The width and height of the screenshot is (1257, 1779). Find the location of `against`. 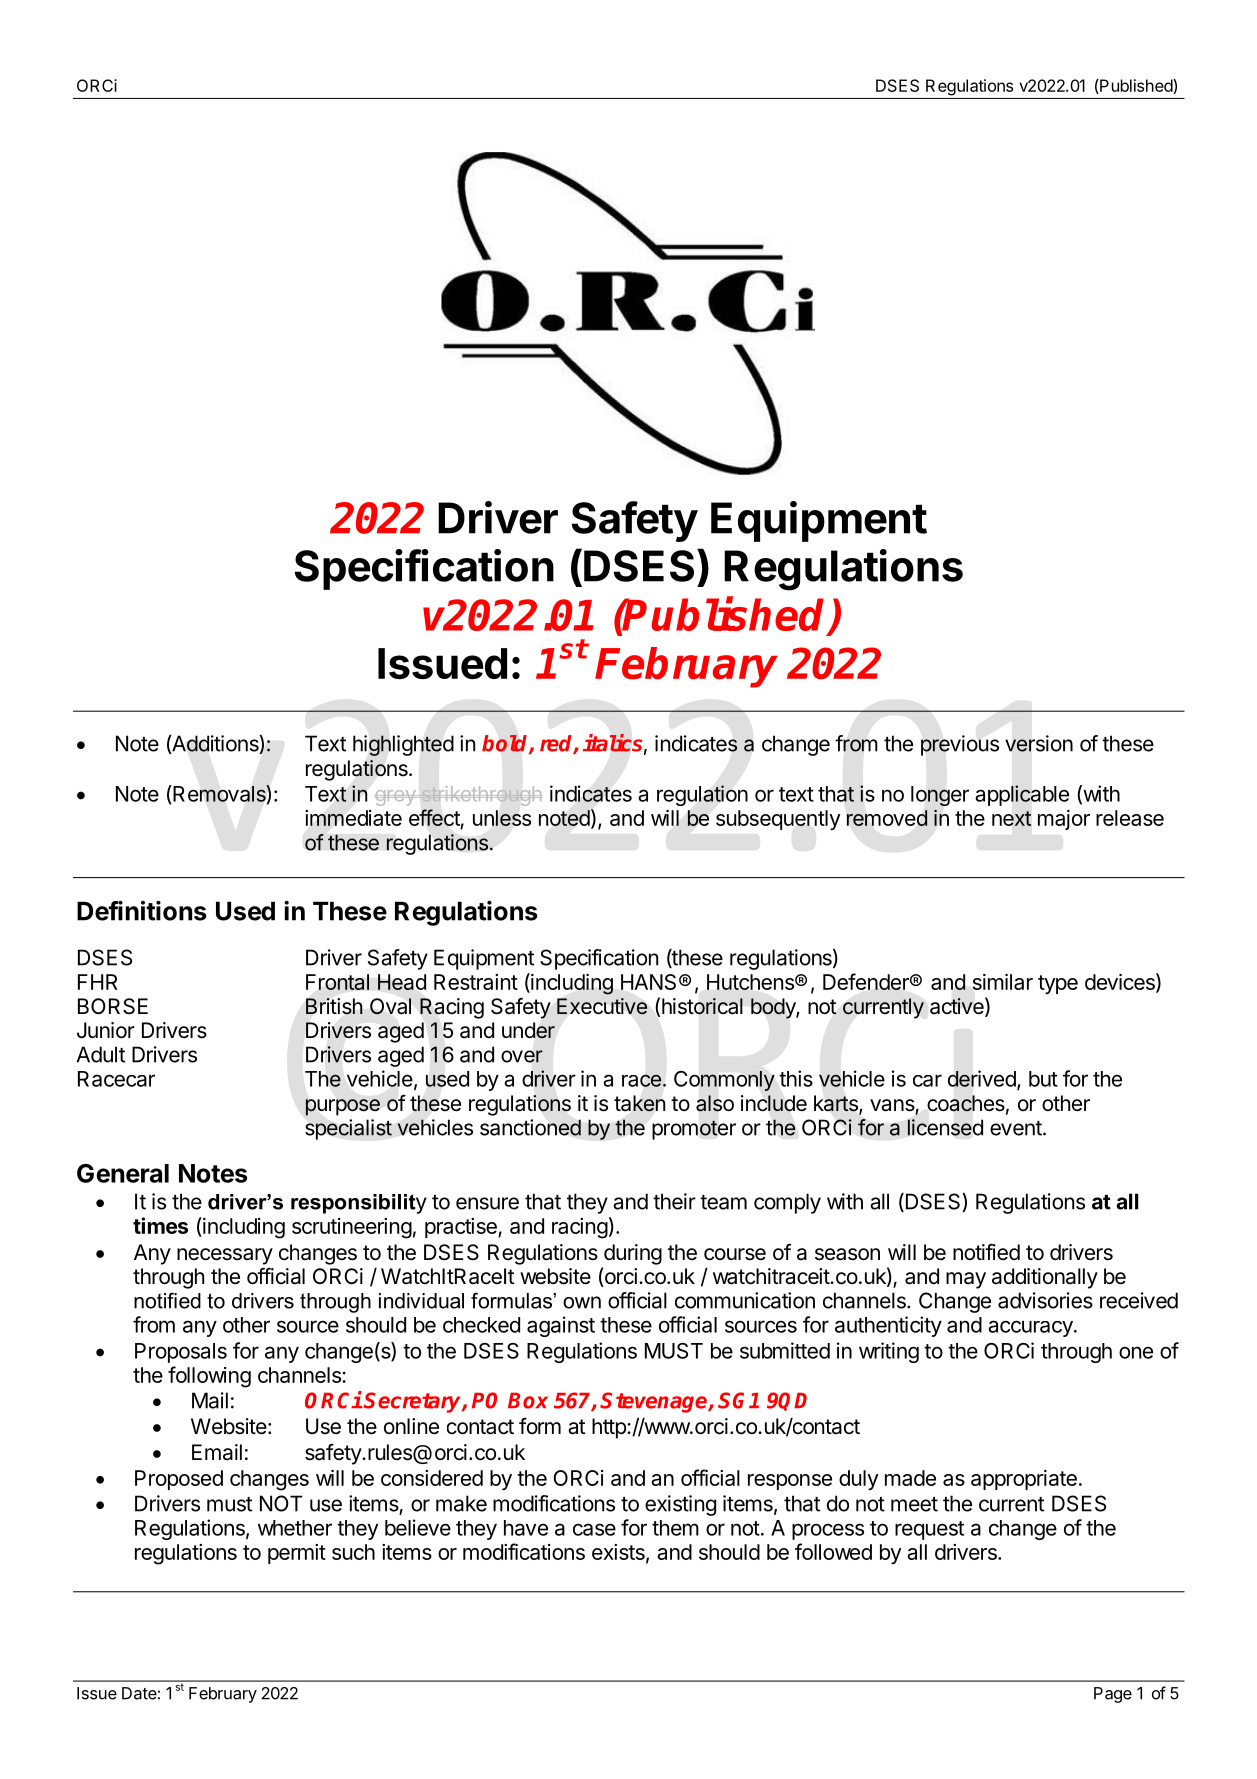

against is located at coordinates (561, 1326).
